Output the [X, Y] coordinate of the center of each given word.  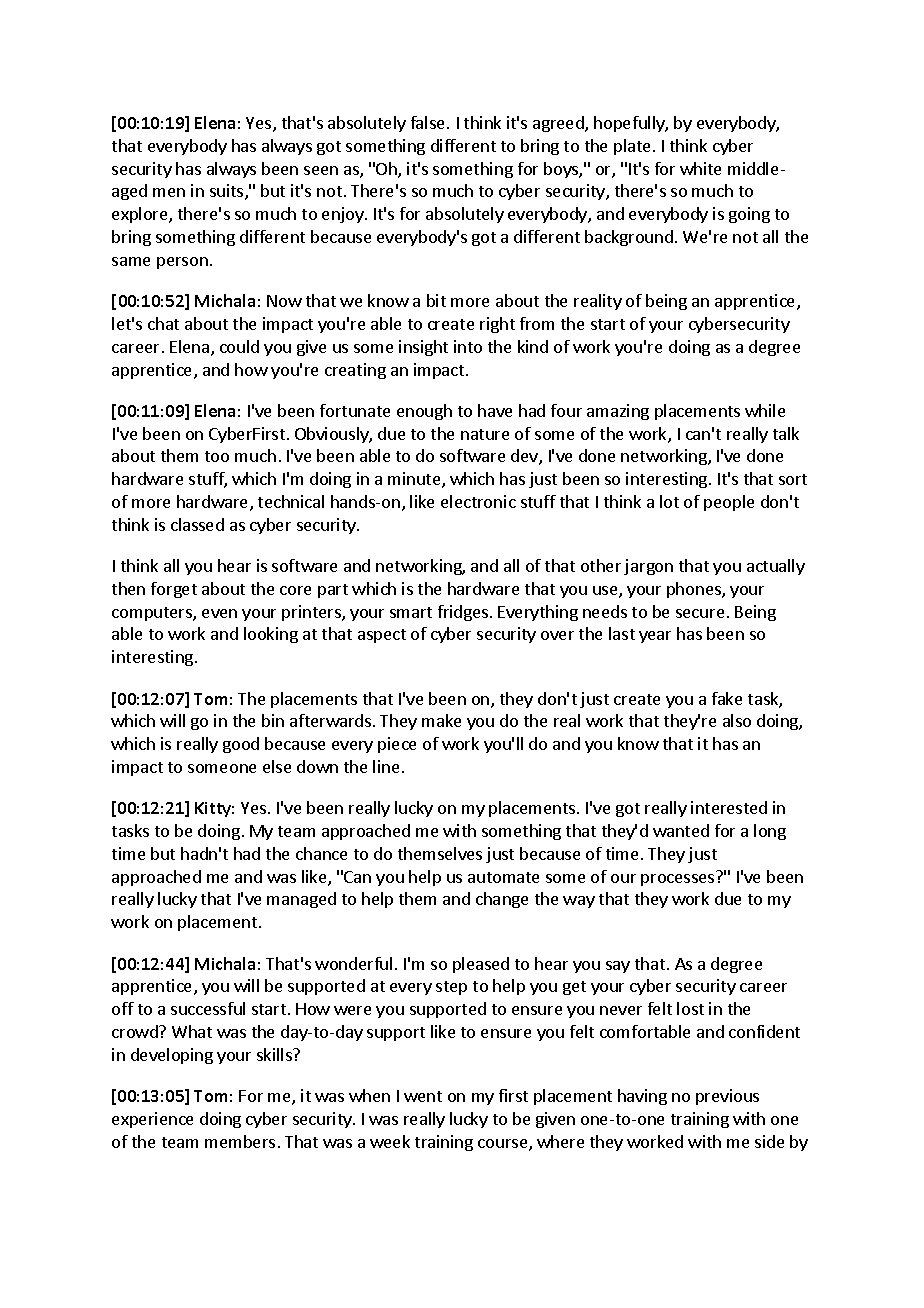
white [700, 168]
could [239, 346]
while [765, 410]
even [219, 613]
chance [321, 853]
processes [677, 880]
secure [700, 613]
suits [228, 192]
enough [424, 412]
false [427, 122]
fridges [463, 613]
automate [503, 877]
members [240, 1141]
